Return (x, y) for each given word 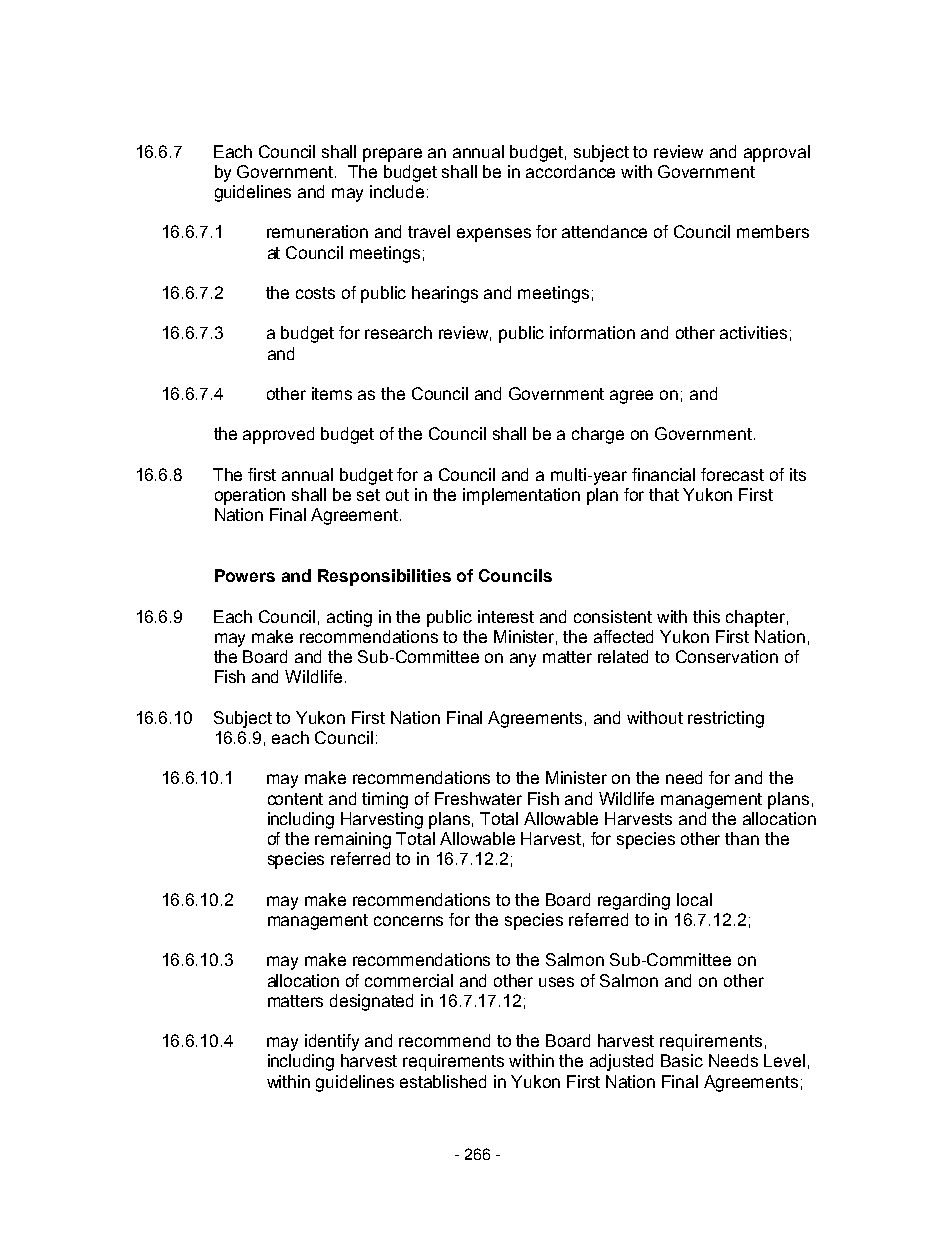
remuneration (317, 231)
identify (332, 1042)
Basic (682, 1060)
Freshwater (478, 798)
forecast (732, 474)
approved (278, 435)
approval (777, 153)
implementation (521, 496)
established (443, 1081)
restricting (726, 719)
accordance (570, 171)
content (295, 799)
